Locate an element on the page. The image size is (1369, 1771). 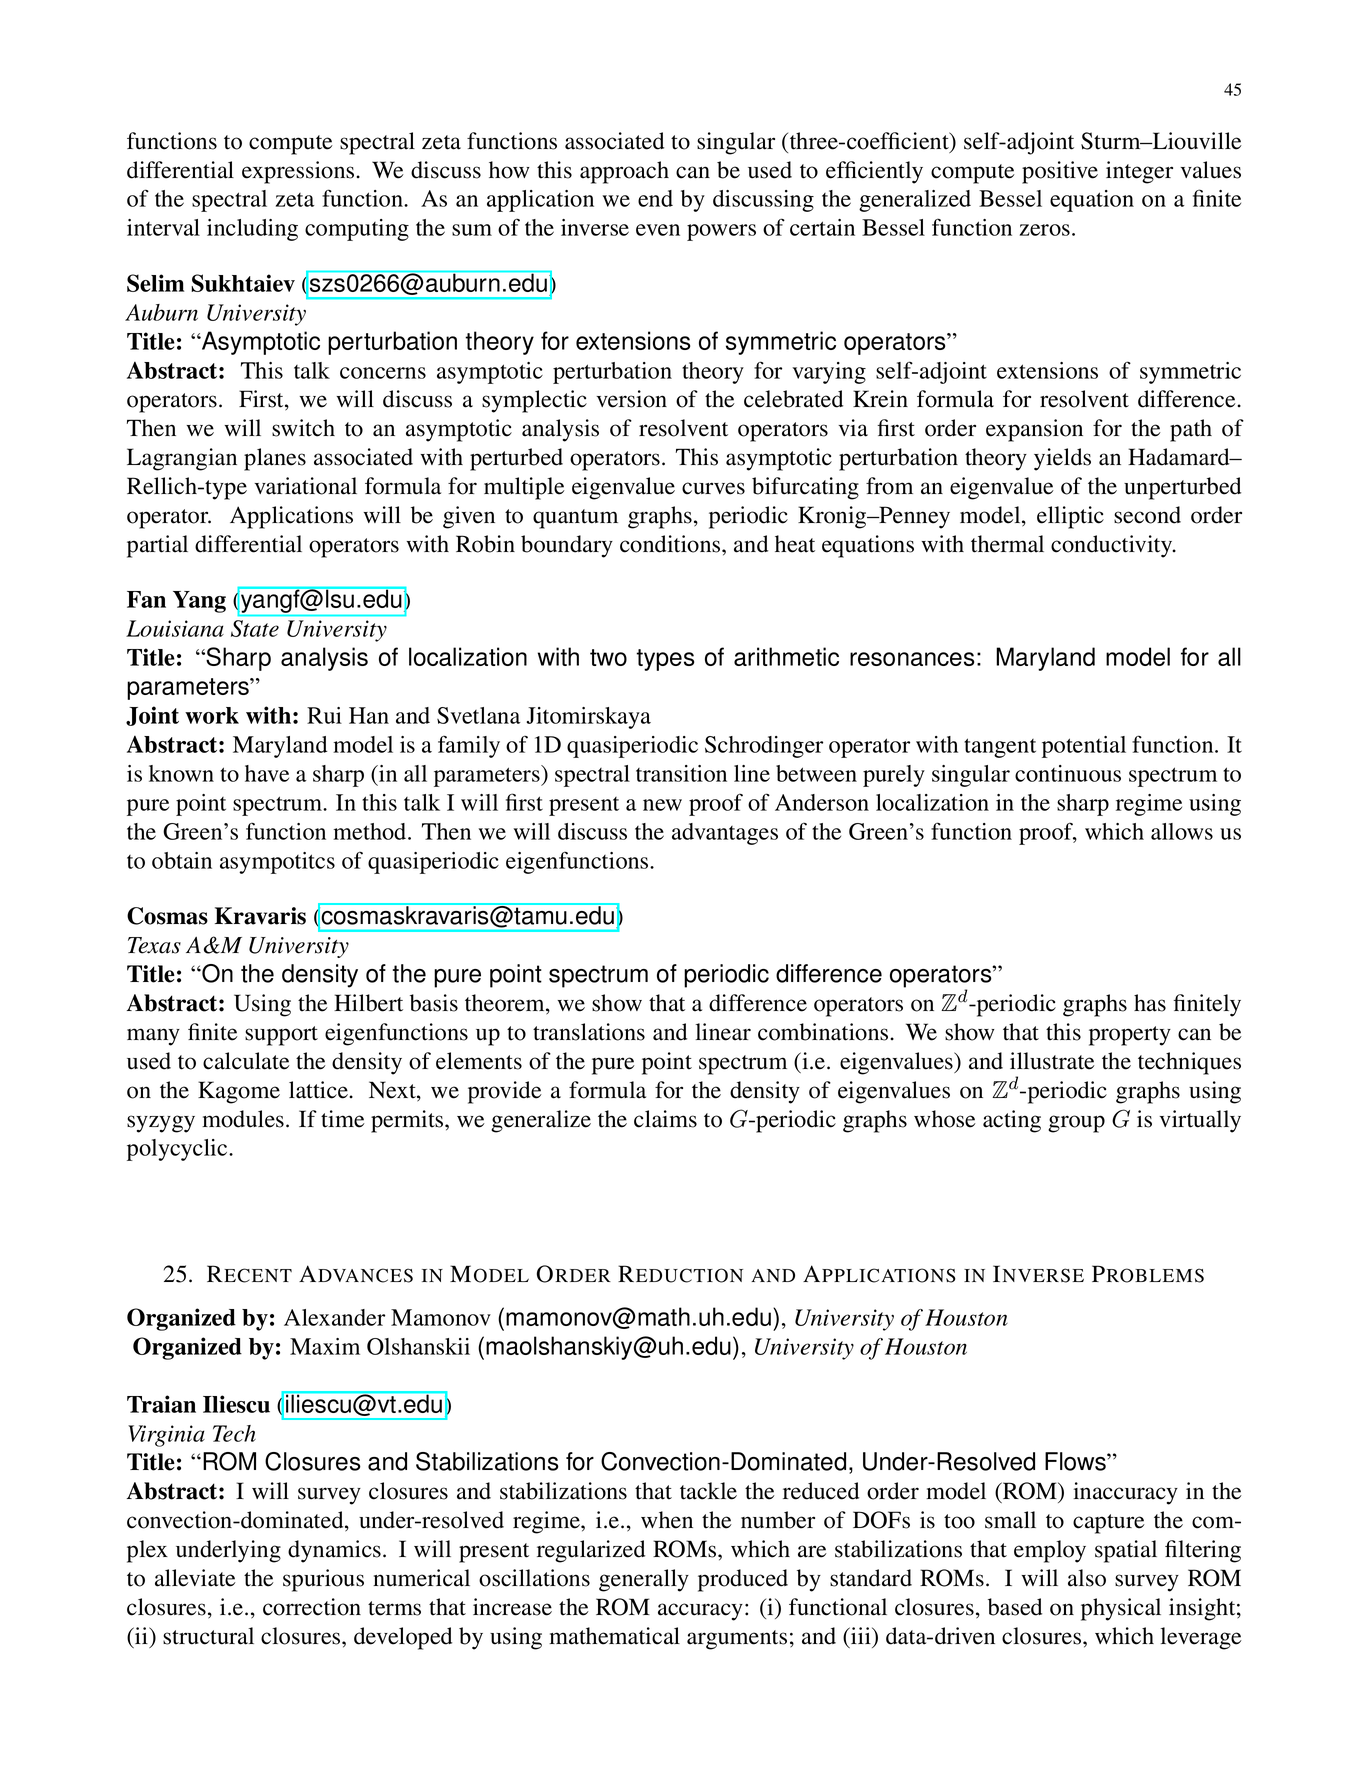
conductivity is located at coordinates (1113, 546).
